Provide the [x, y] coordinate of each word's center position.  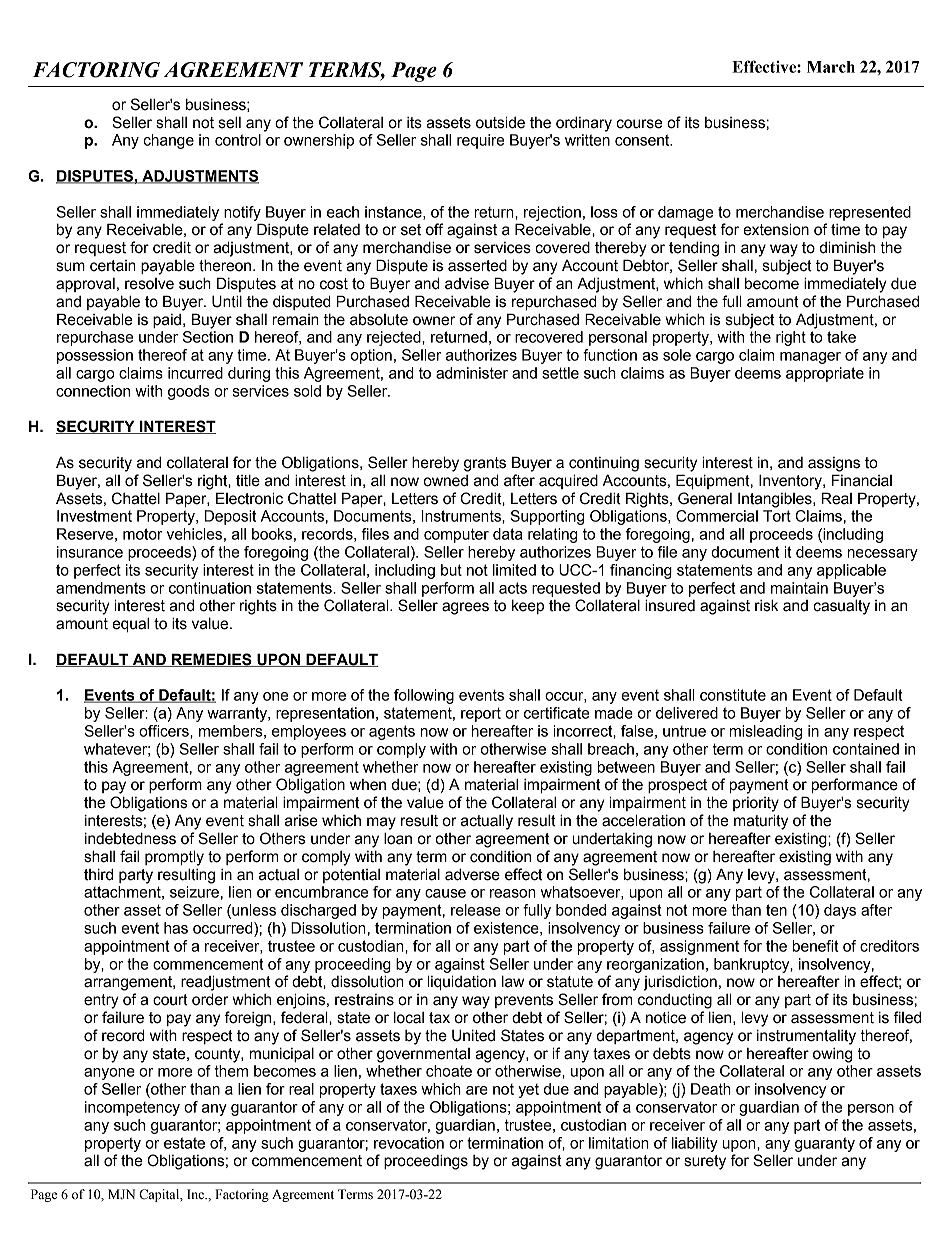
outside [500, 122]
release [476, 910]
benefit [816, 946]
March [831, 67]
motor [143, 534]
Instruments [462, 516]
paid [167, 321]
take [841, 337]
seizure [194, 892]
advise [467, 284]
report [481, 714]
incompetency [132, 1108]
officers [165, 731]
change [168, 141]
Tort [777, 516]
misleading [766, 732]
